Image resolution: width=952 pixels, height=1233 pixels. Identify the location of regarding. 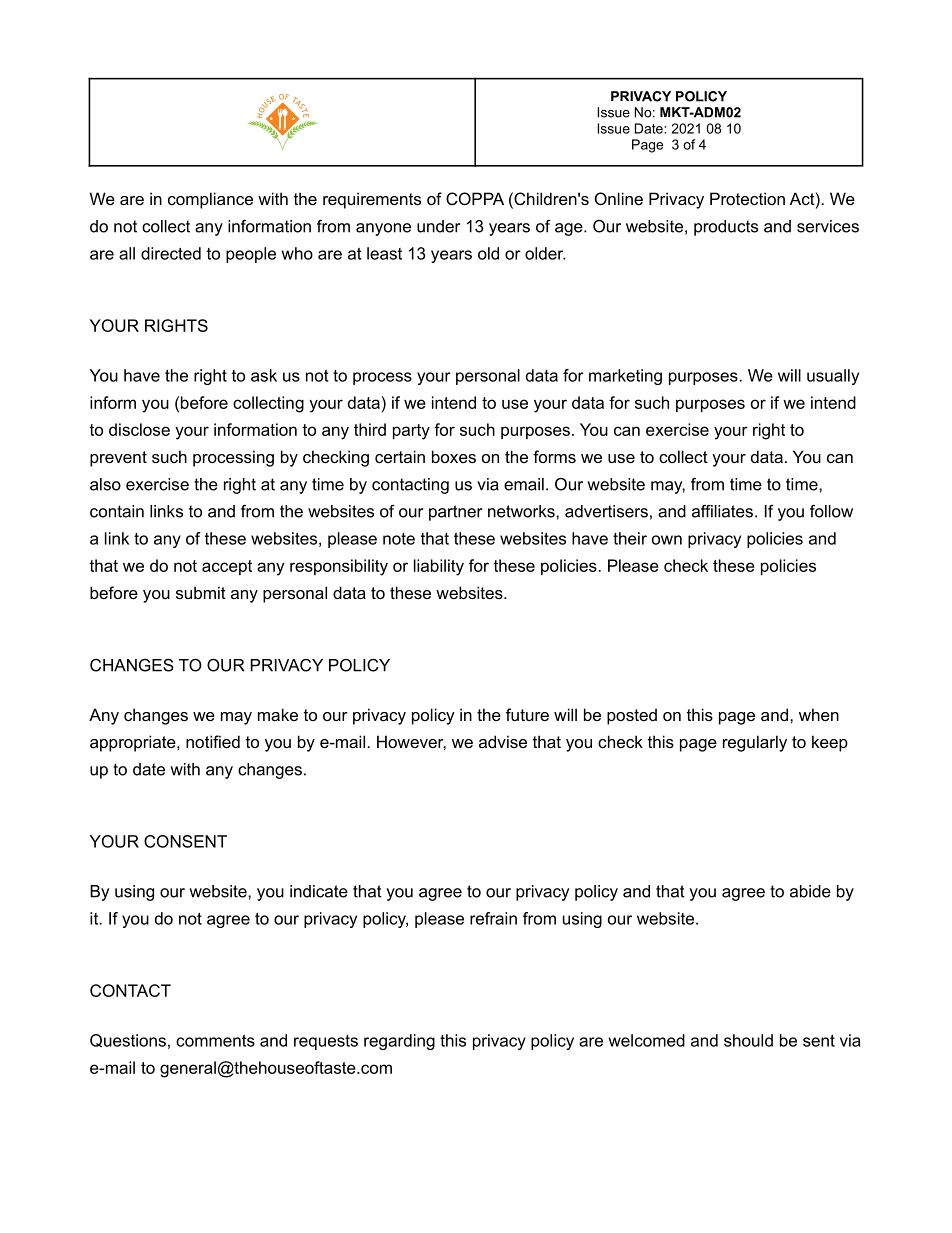
(399, 1042).
